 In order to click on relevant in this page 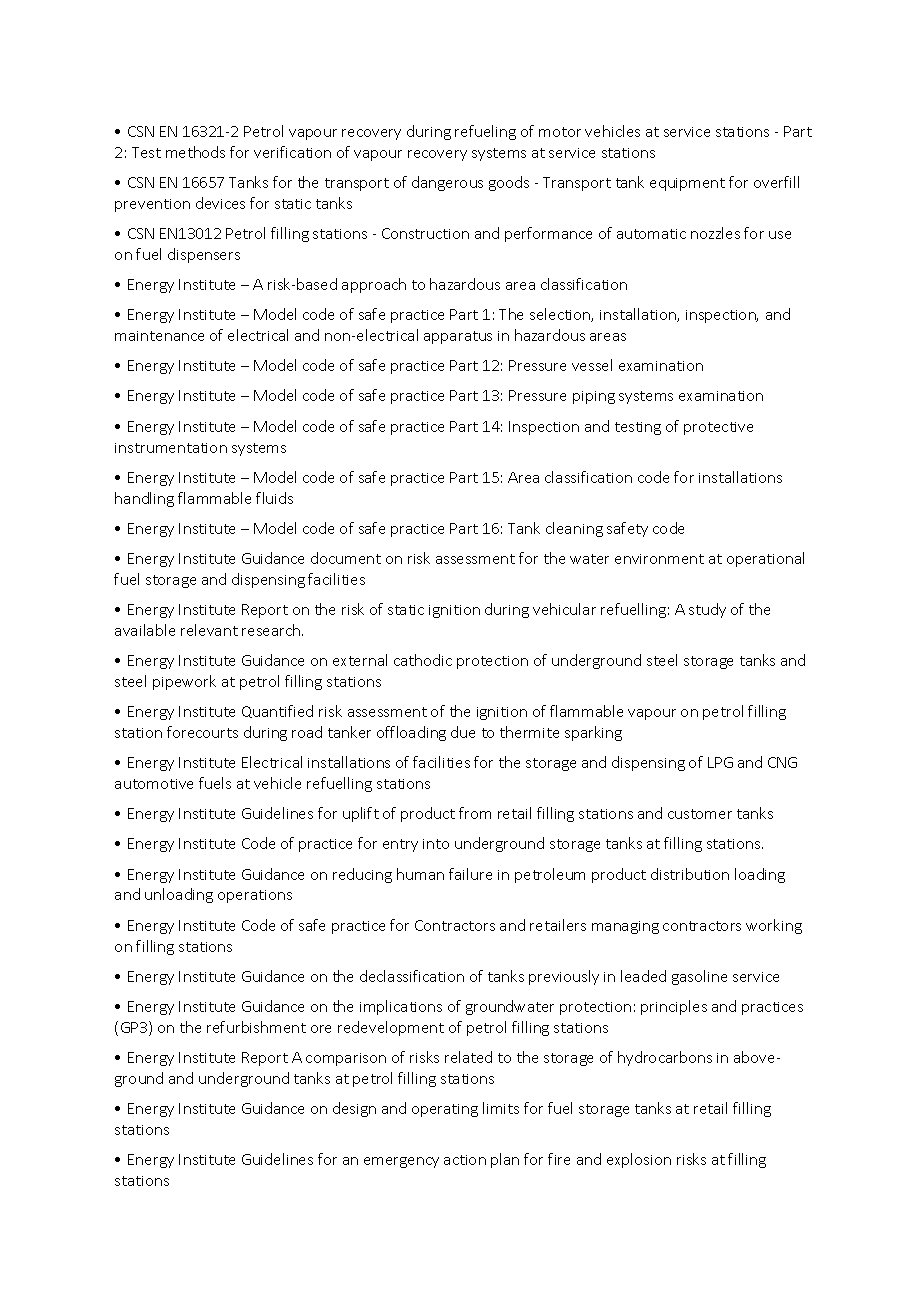, I will do `click(209, 630)`.
